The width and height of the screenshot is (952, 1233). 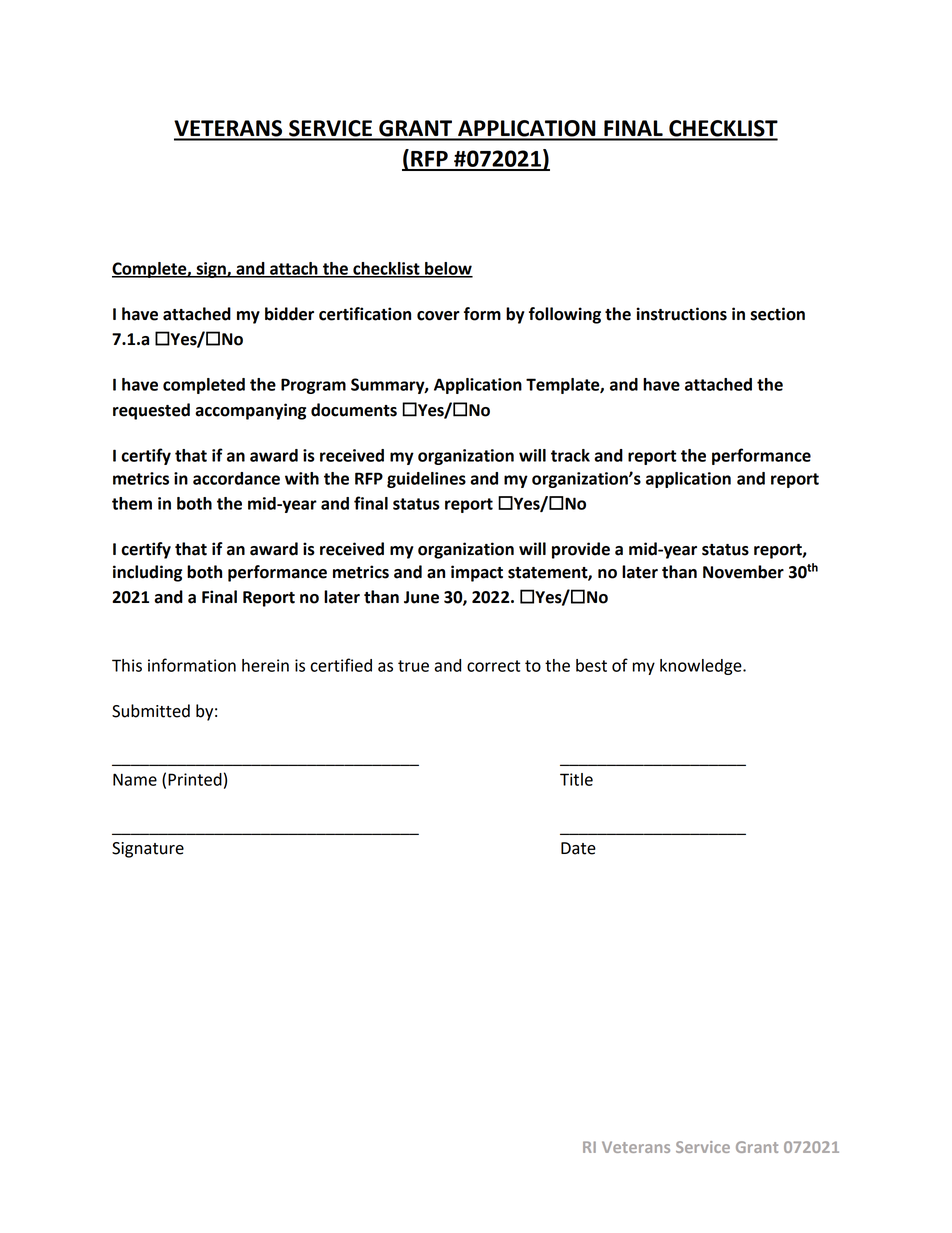 I want to click on track, so click(x=570, y=455).
